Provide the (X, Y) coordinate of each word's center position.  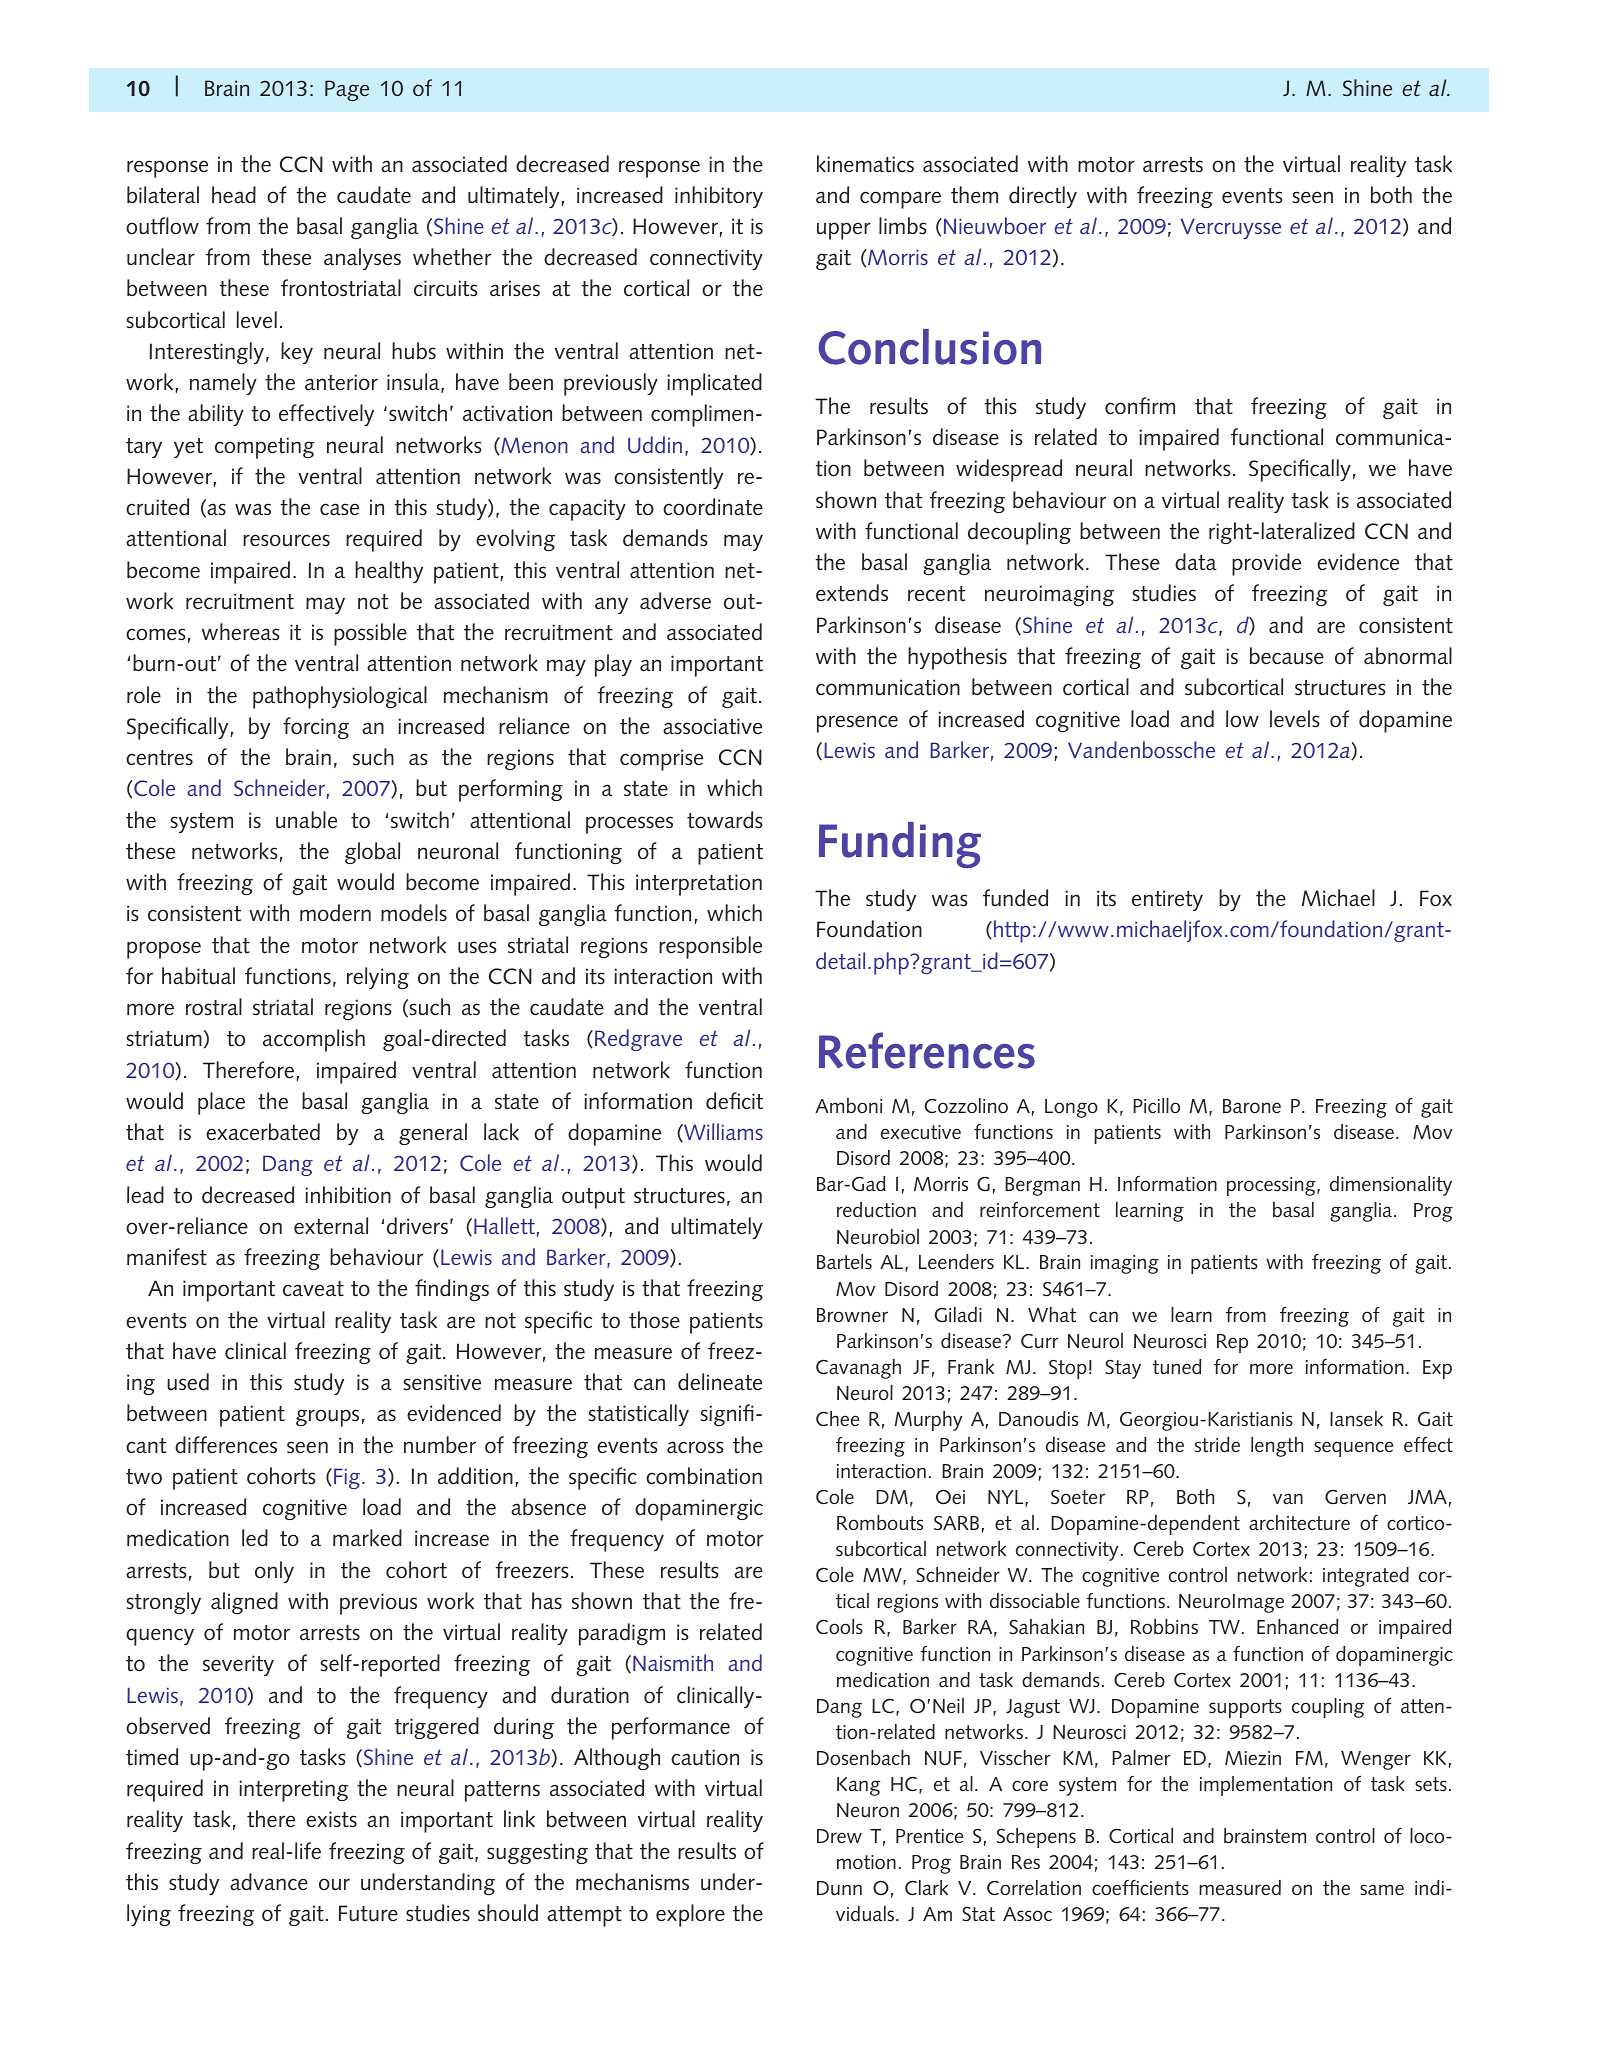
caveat (313, 1289)
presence (857, 724)
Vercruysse (1230, 228)
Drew (839, 1836)
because (1287, 656)
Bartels (844, 1262)
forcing (316, 728)
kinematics (865, 164)
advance (269, 1882)
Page (347, 90)
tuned (1177, 1366)
